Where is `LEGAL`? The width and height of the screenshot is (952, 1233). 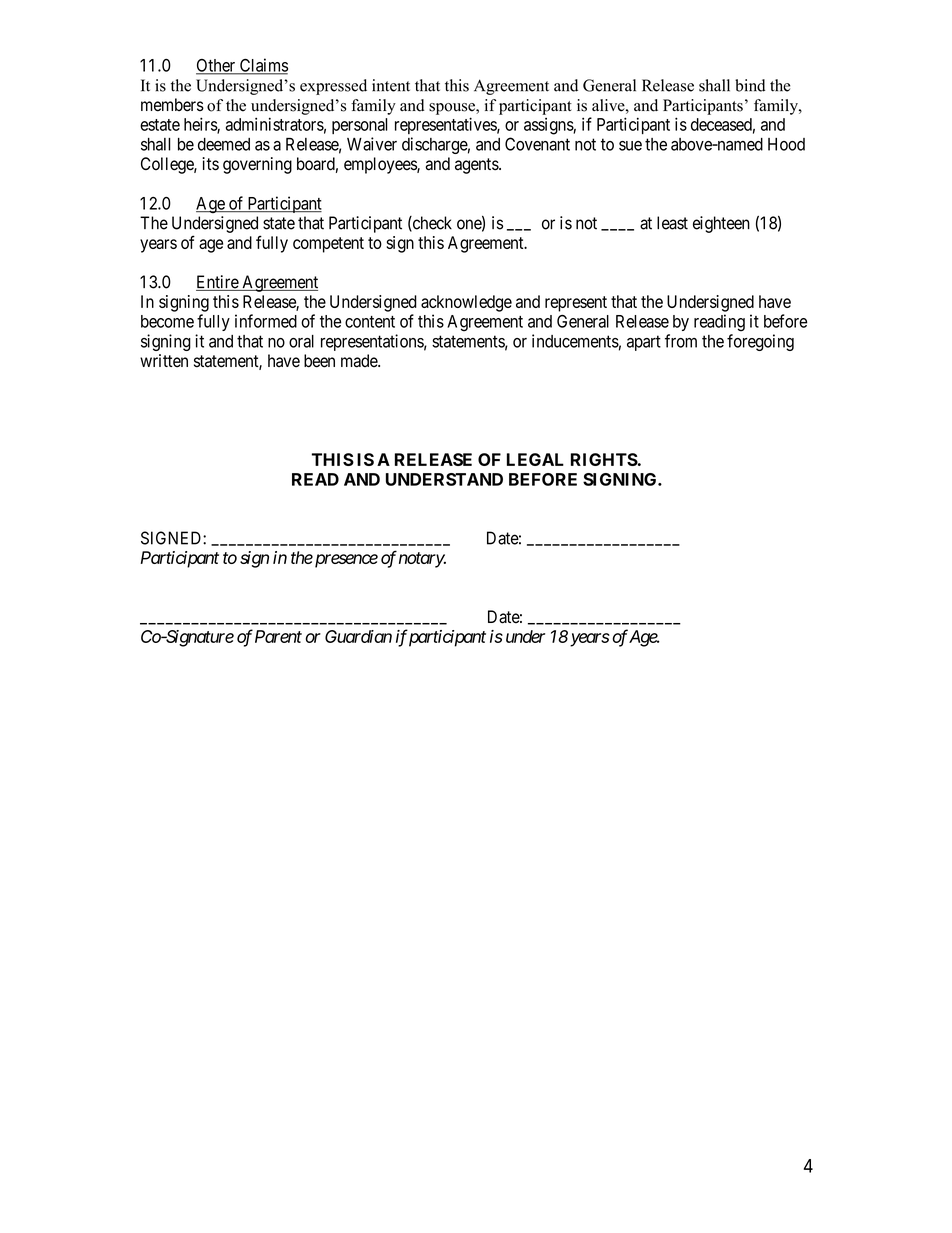
LEGAL is located at coordinates (535, 459).
